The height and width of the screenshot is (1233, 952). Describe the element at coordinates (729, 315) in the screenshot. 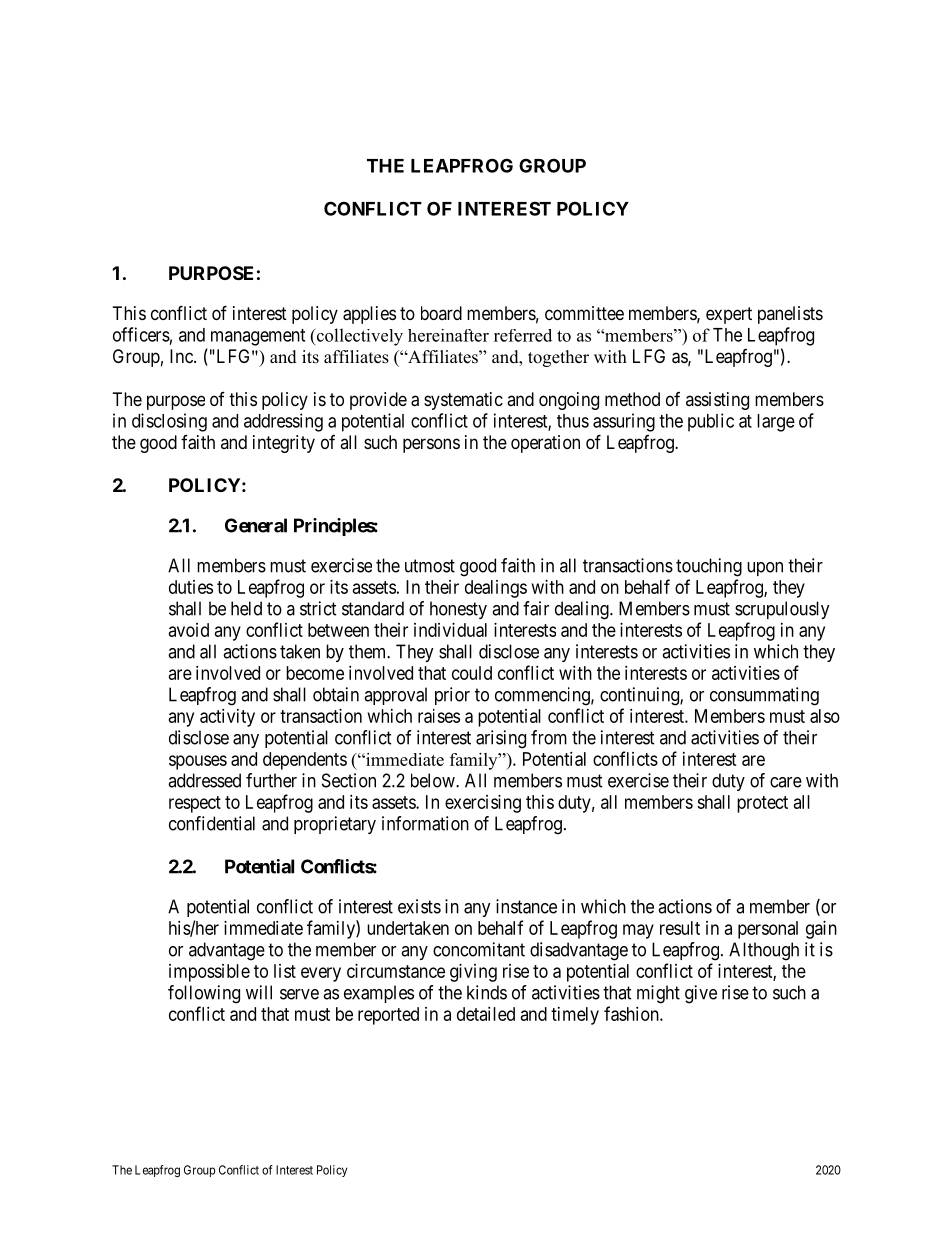

I see `expert` at that location.
